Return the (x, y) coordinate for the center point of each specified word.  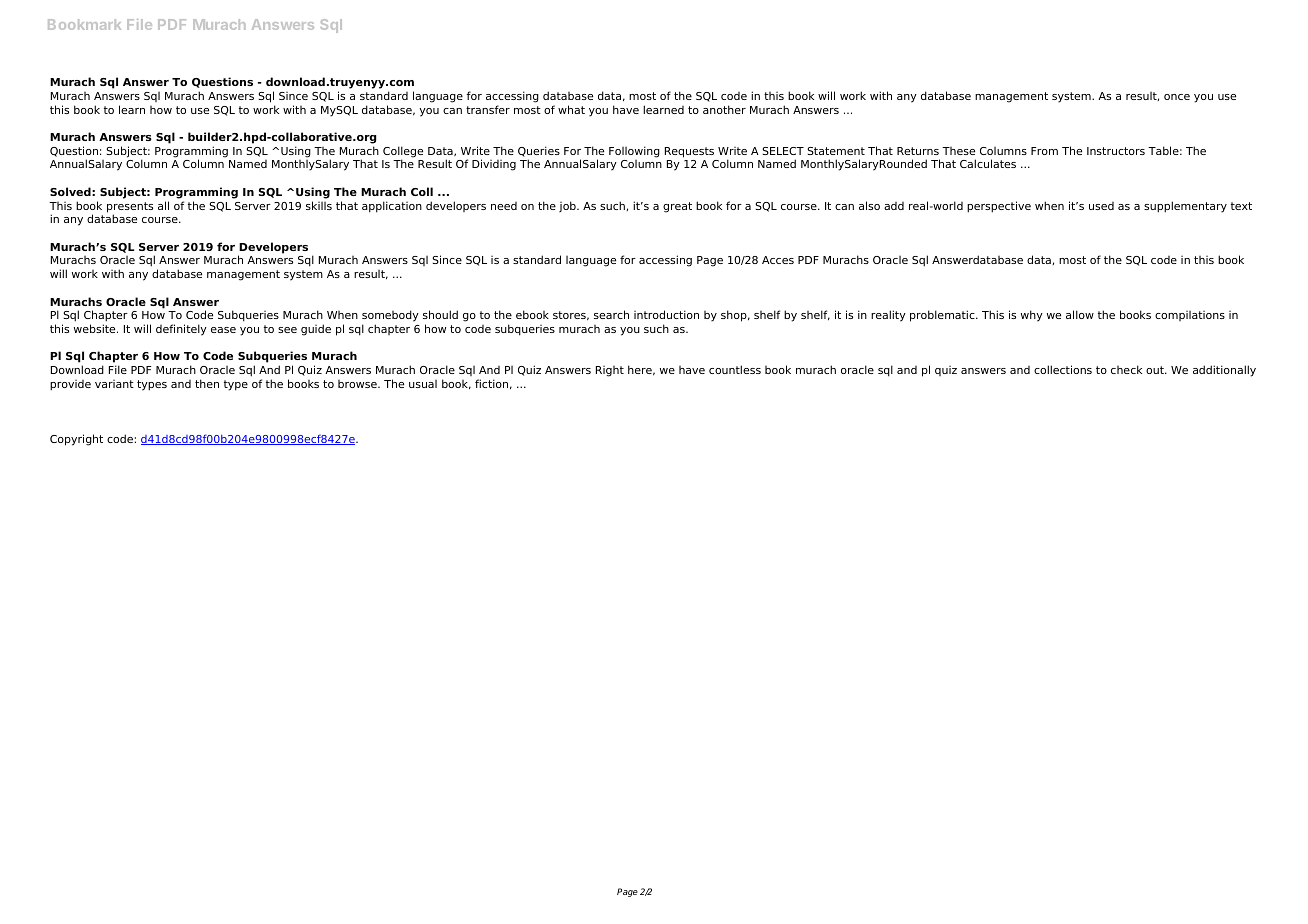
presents (130, 208)
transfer (488, 109)
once (1177, 97)
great (677, 207)
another (724, 109)
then (207, 383)
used (1101, 206)
